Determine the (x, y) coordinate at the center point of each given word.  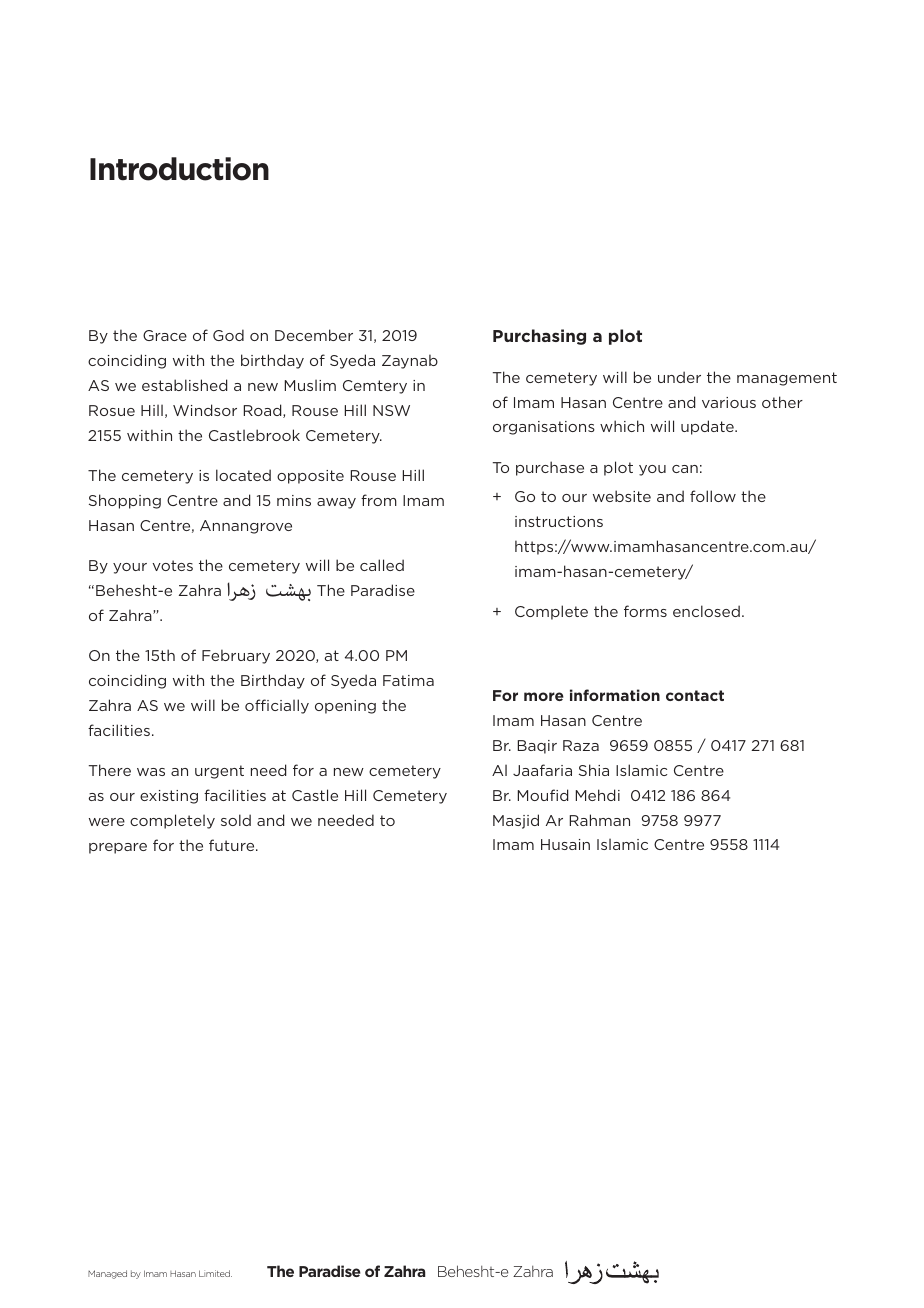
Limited (215, 1273)
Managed (107, 1274)
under (679, 377)
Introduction (179, 169)
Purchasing (539, 337)
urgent (219, 772)
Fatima (408, 680)
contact (695, 695)
